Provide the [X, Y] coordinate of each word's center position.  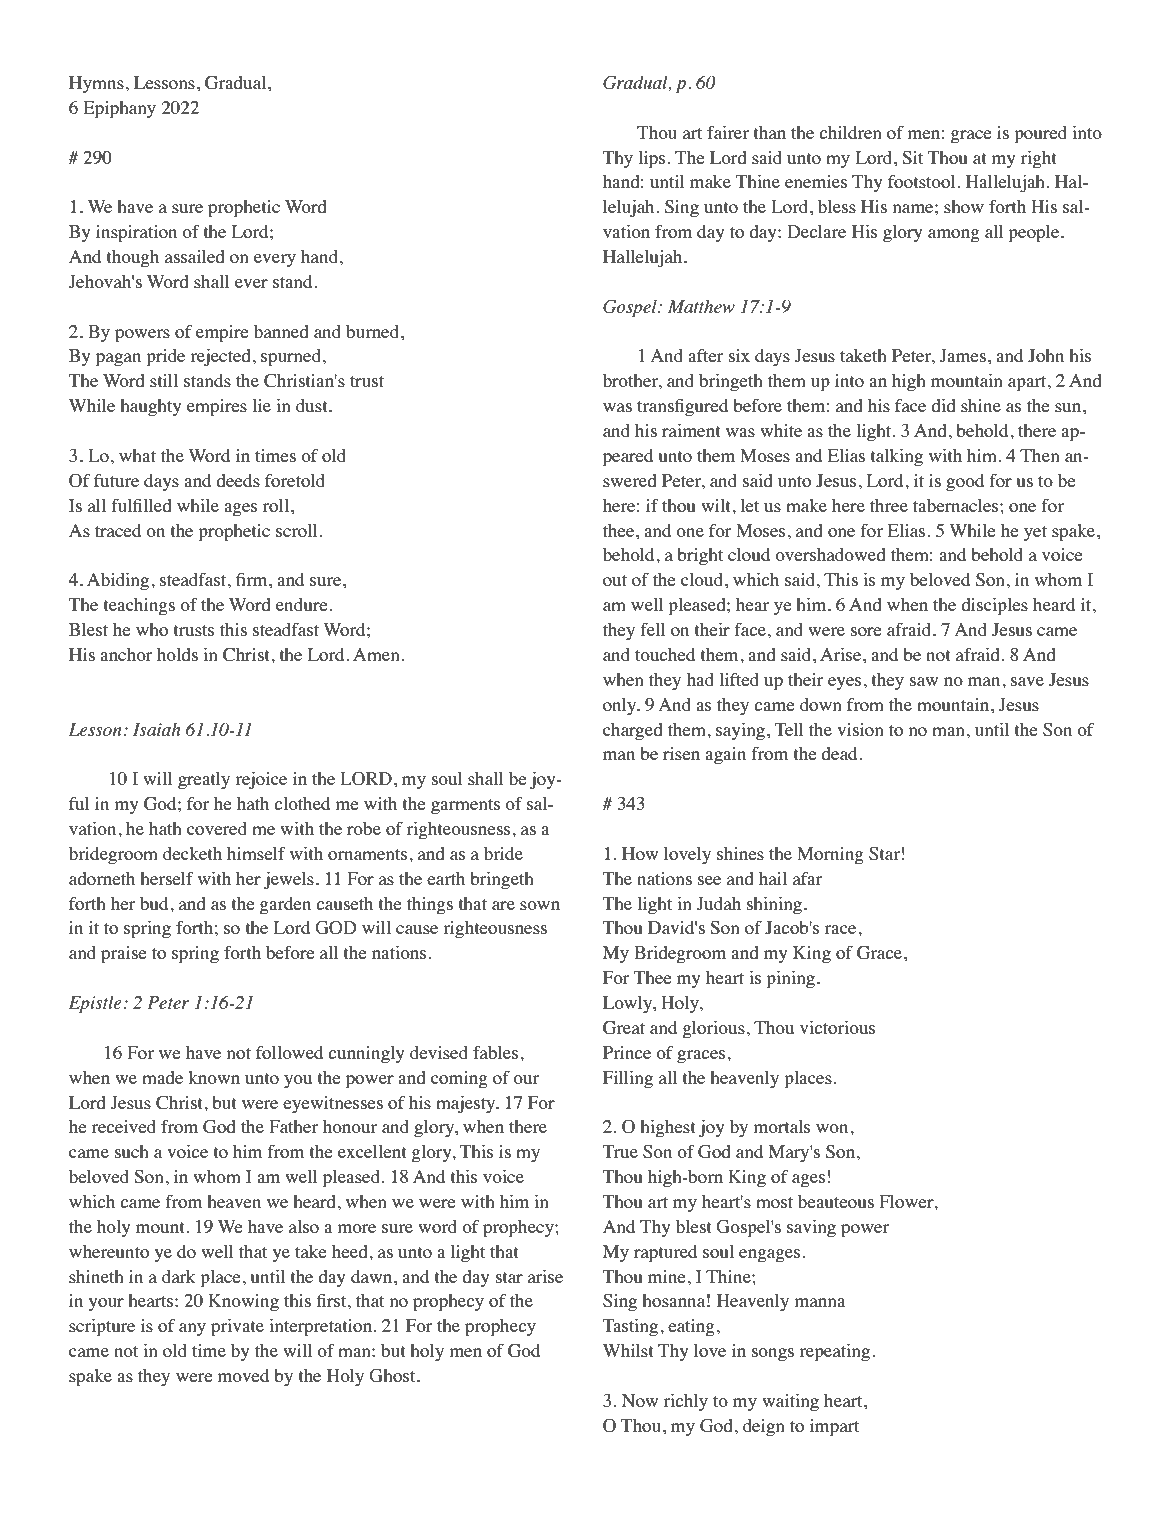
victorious [837, 1027]
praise [124, 955]
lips [653, 160]
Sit [912, 158]
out [615, 580]
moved [243, 1375]
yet [1035, 533]
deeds [238, 480]
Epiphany [119, 110]
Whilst [628, 1350]
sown [540, 905]
